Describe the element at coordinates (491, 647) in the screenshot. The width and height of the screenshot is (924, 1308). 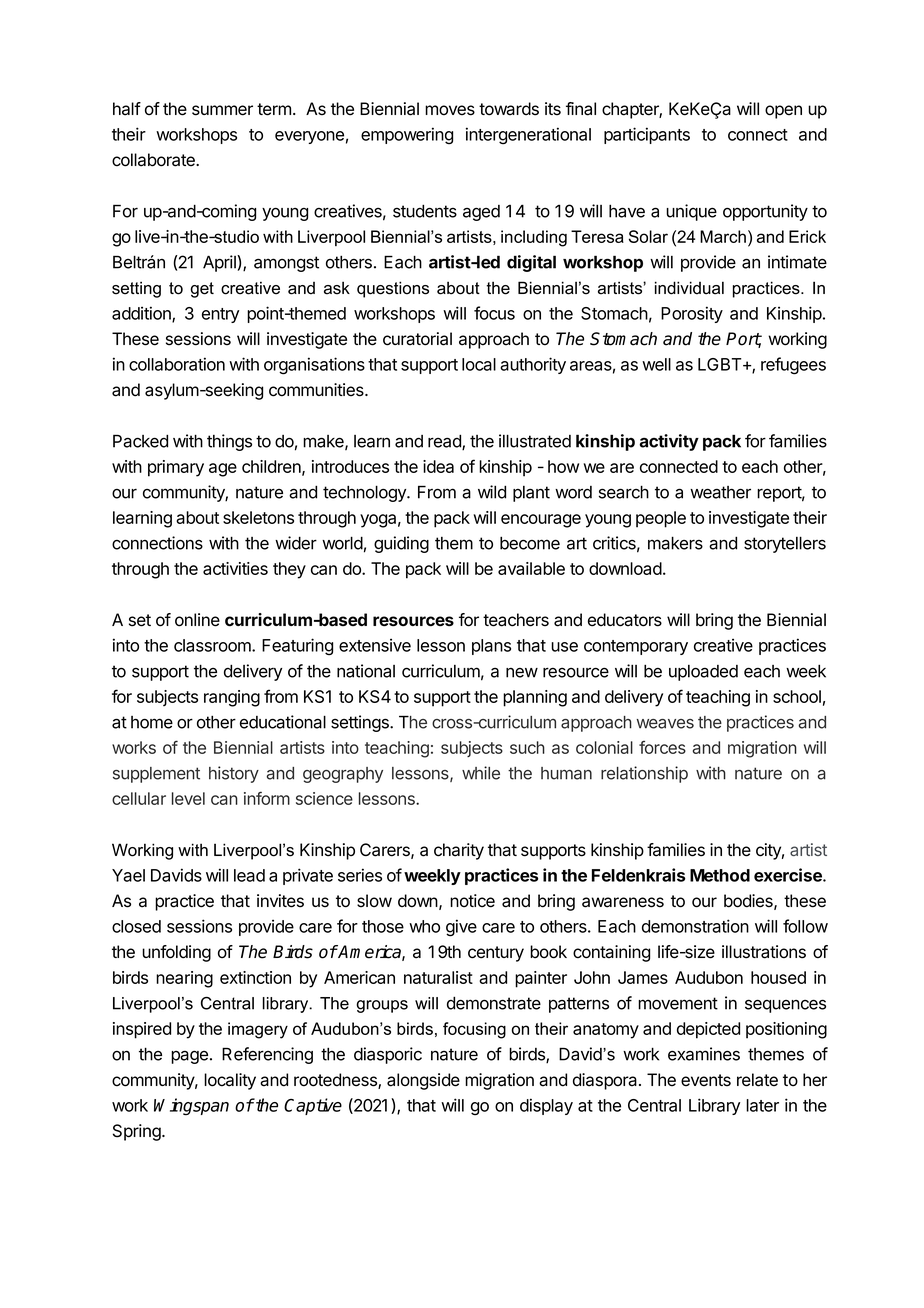
I see `plans` at that location.
